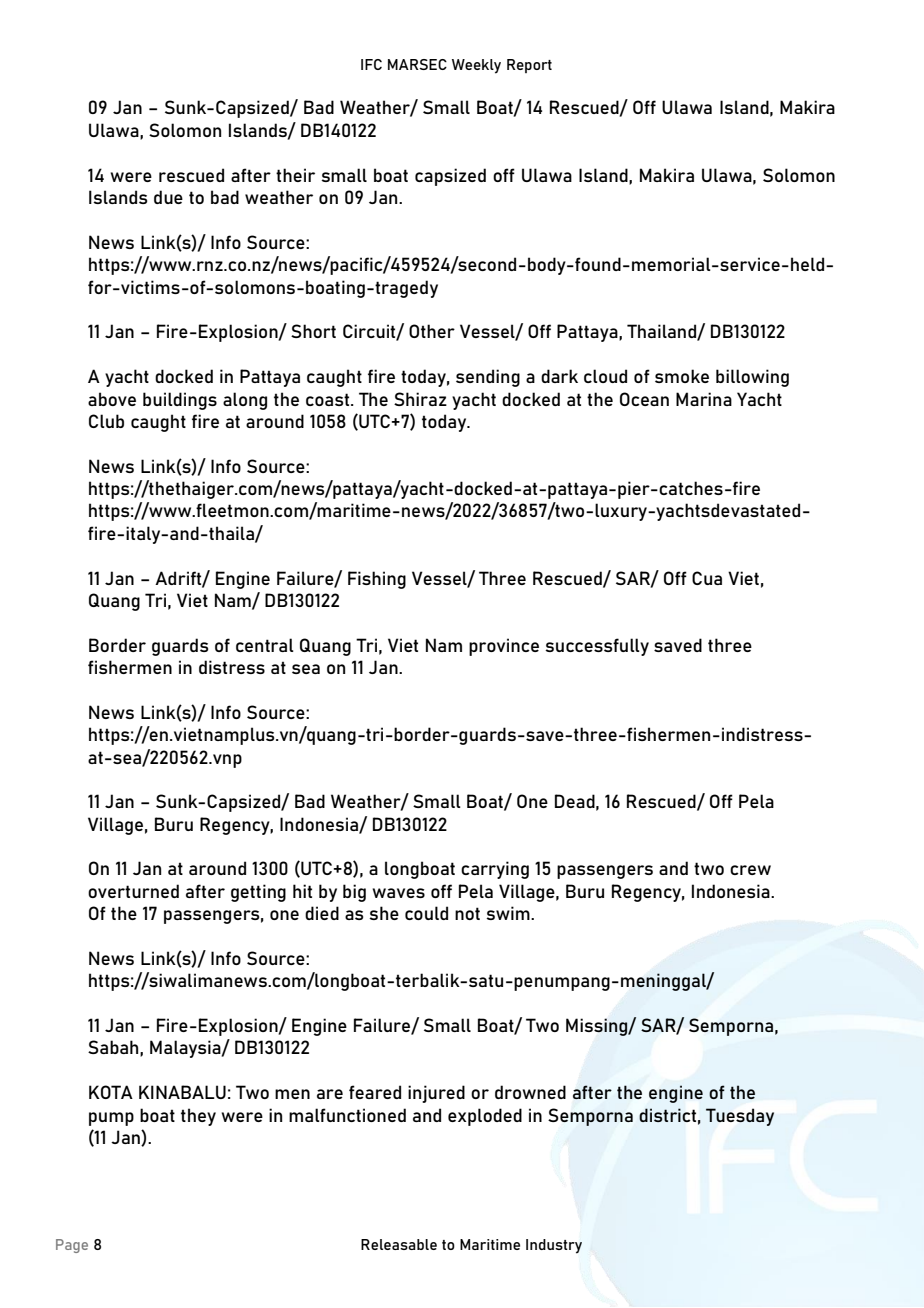  Describe the element at coordinates (426, 913) in the screenshot. I see `could` at that location.
